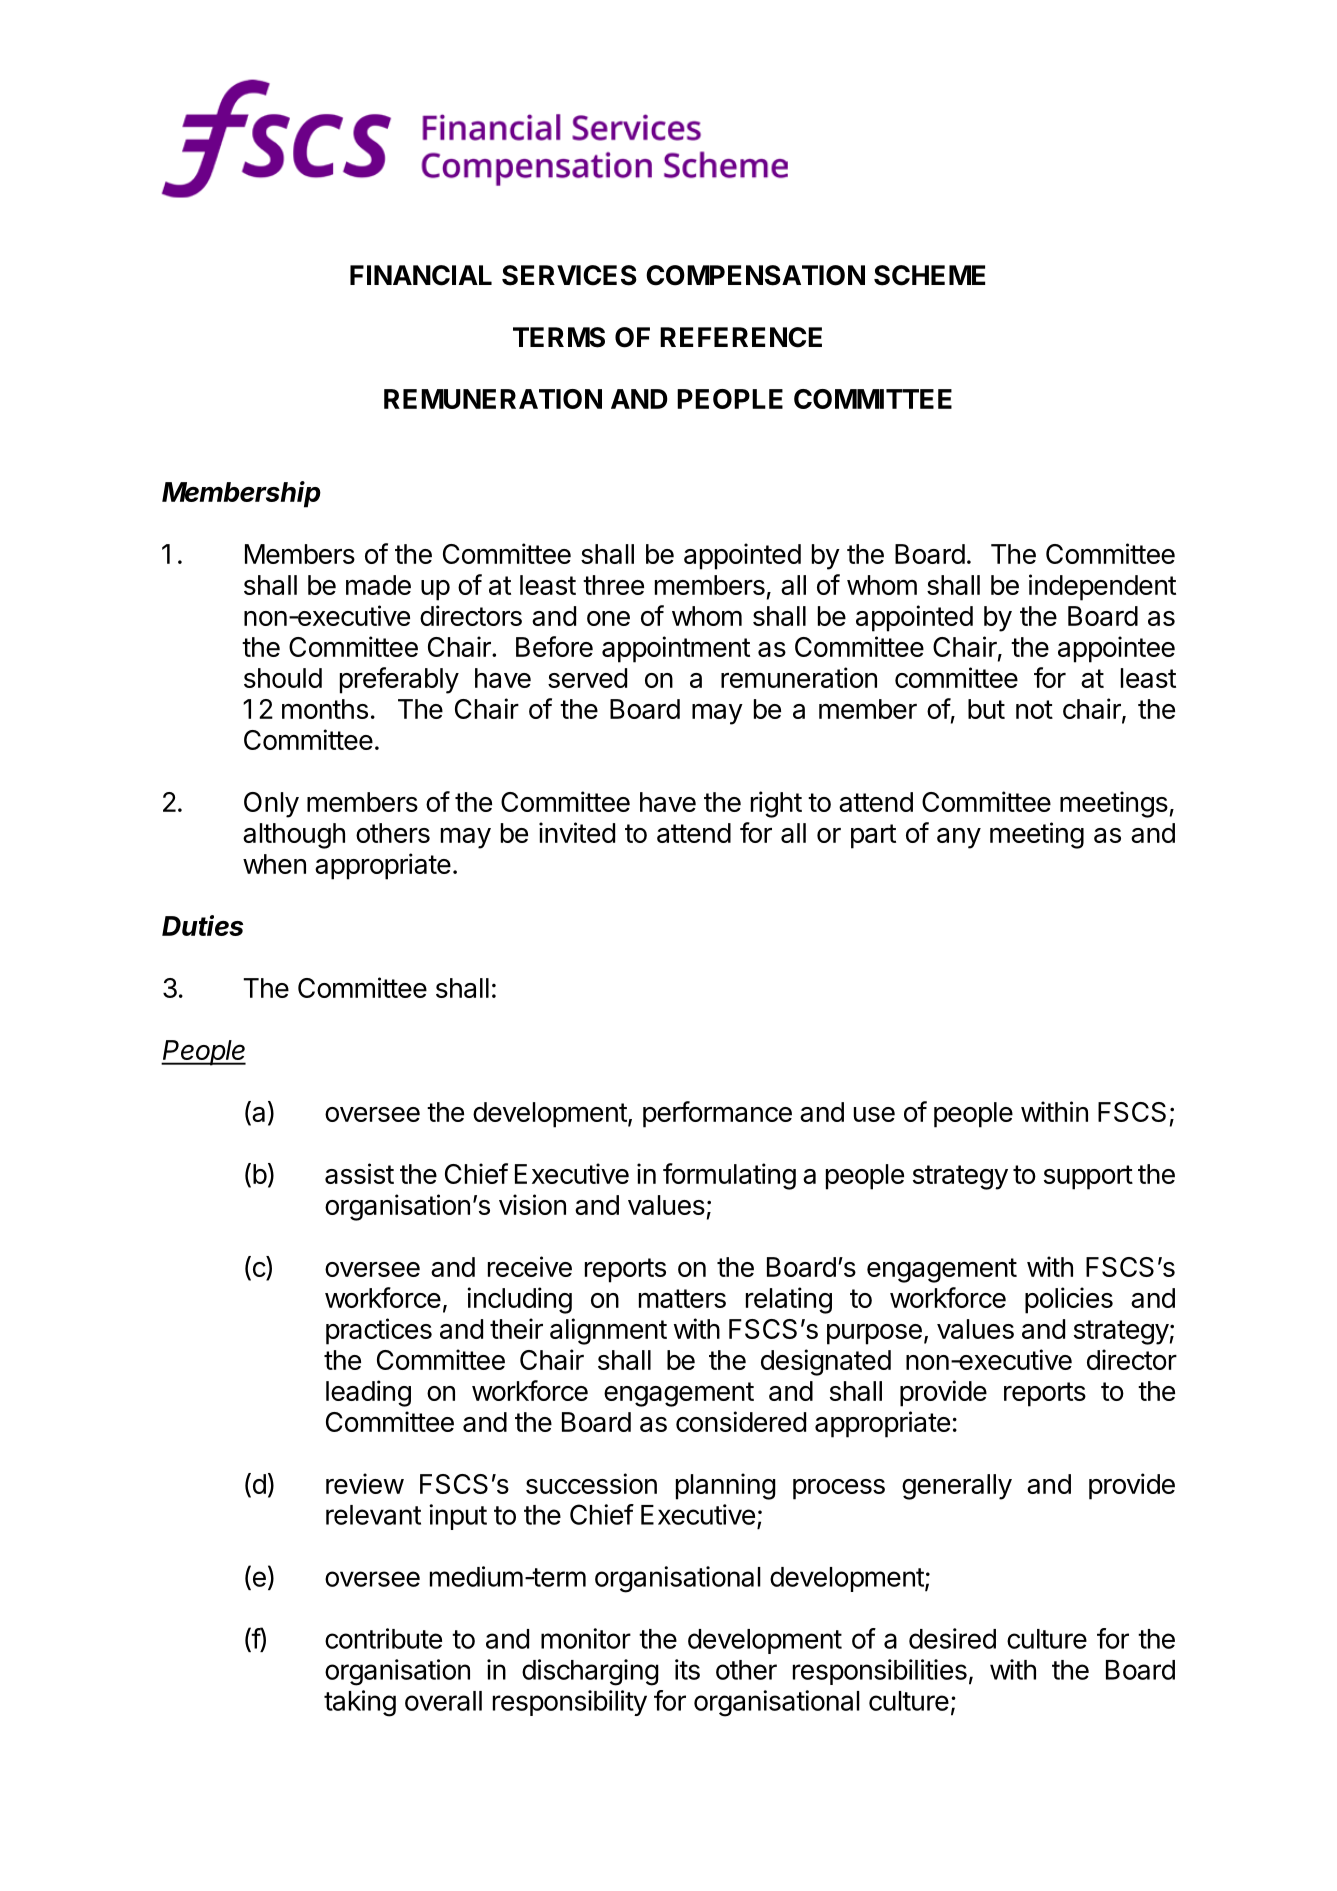  Describe the element at coordinates (687, 1669) in the document. I see `its` at that location.
